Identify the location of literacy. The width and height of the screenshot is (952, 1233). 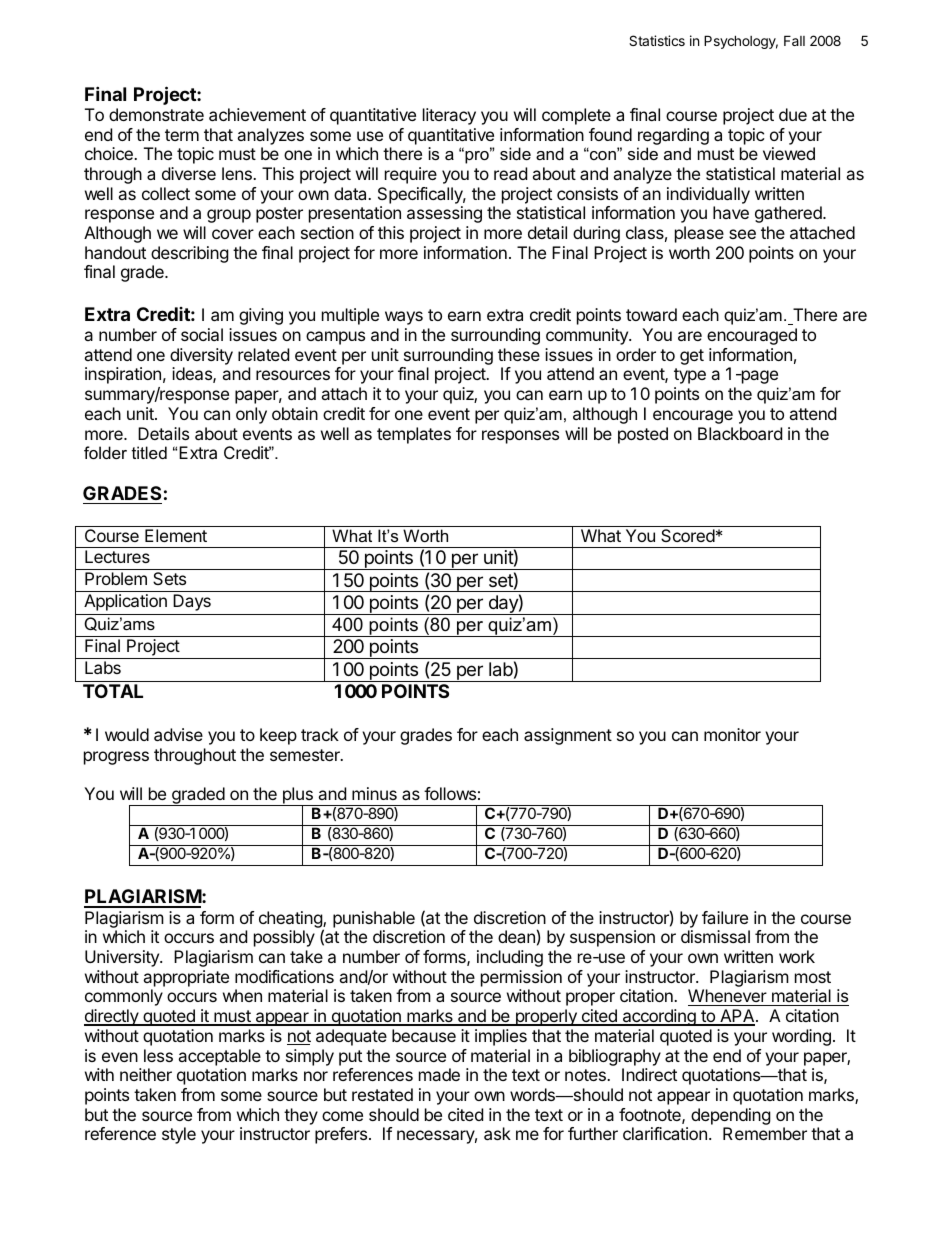
(449, 116).
